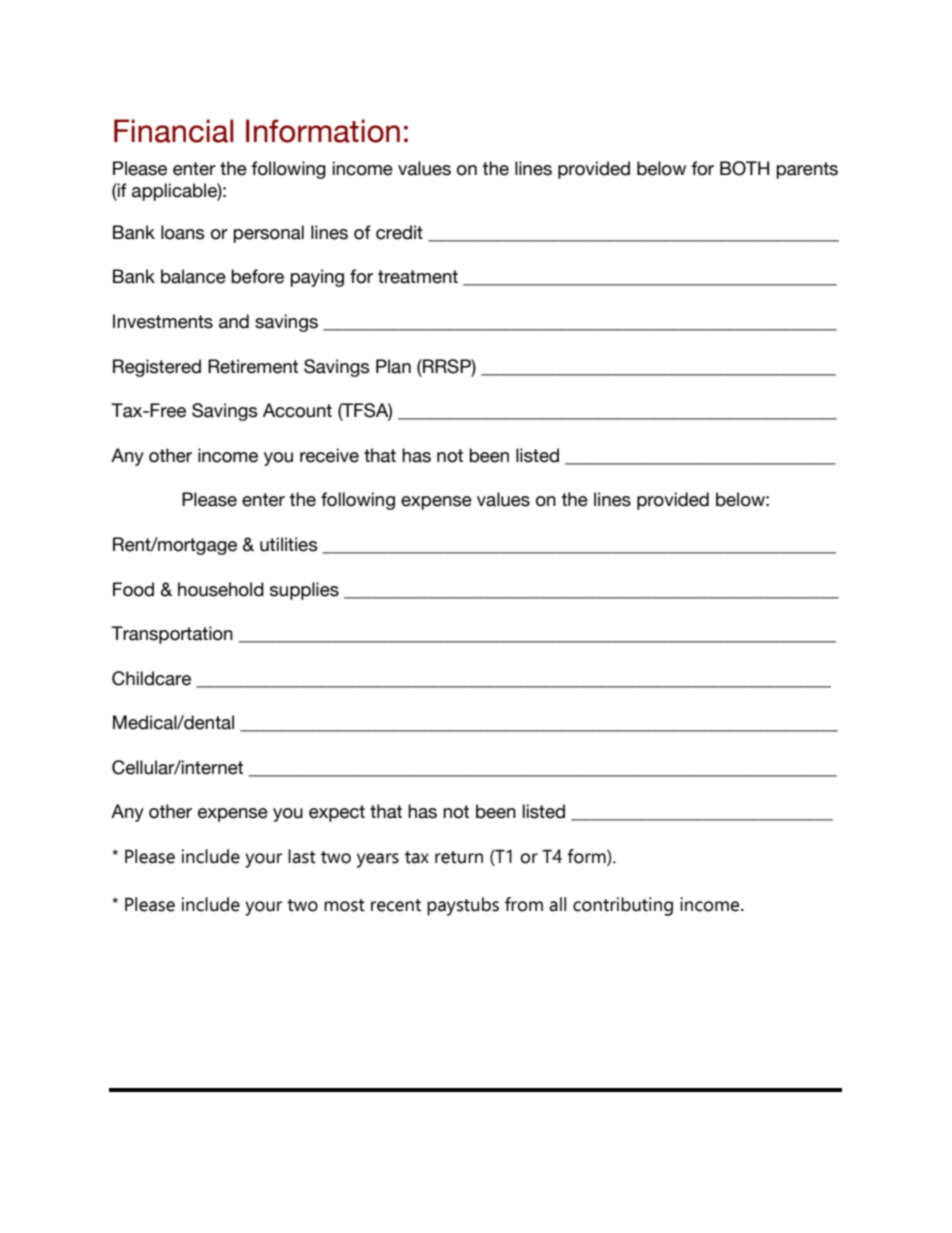  Describe the element at coordinates (304, 591) in the document. I see `supplies` at that location.
